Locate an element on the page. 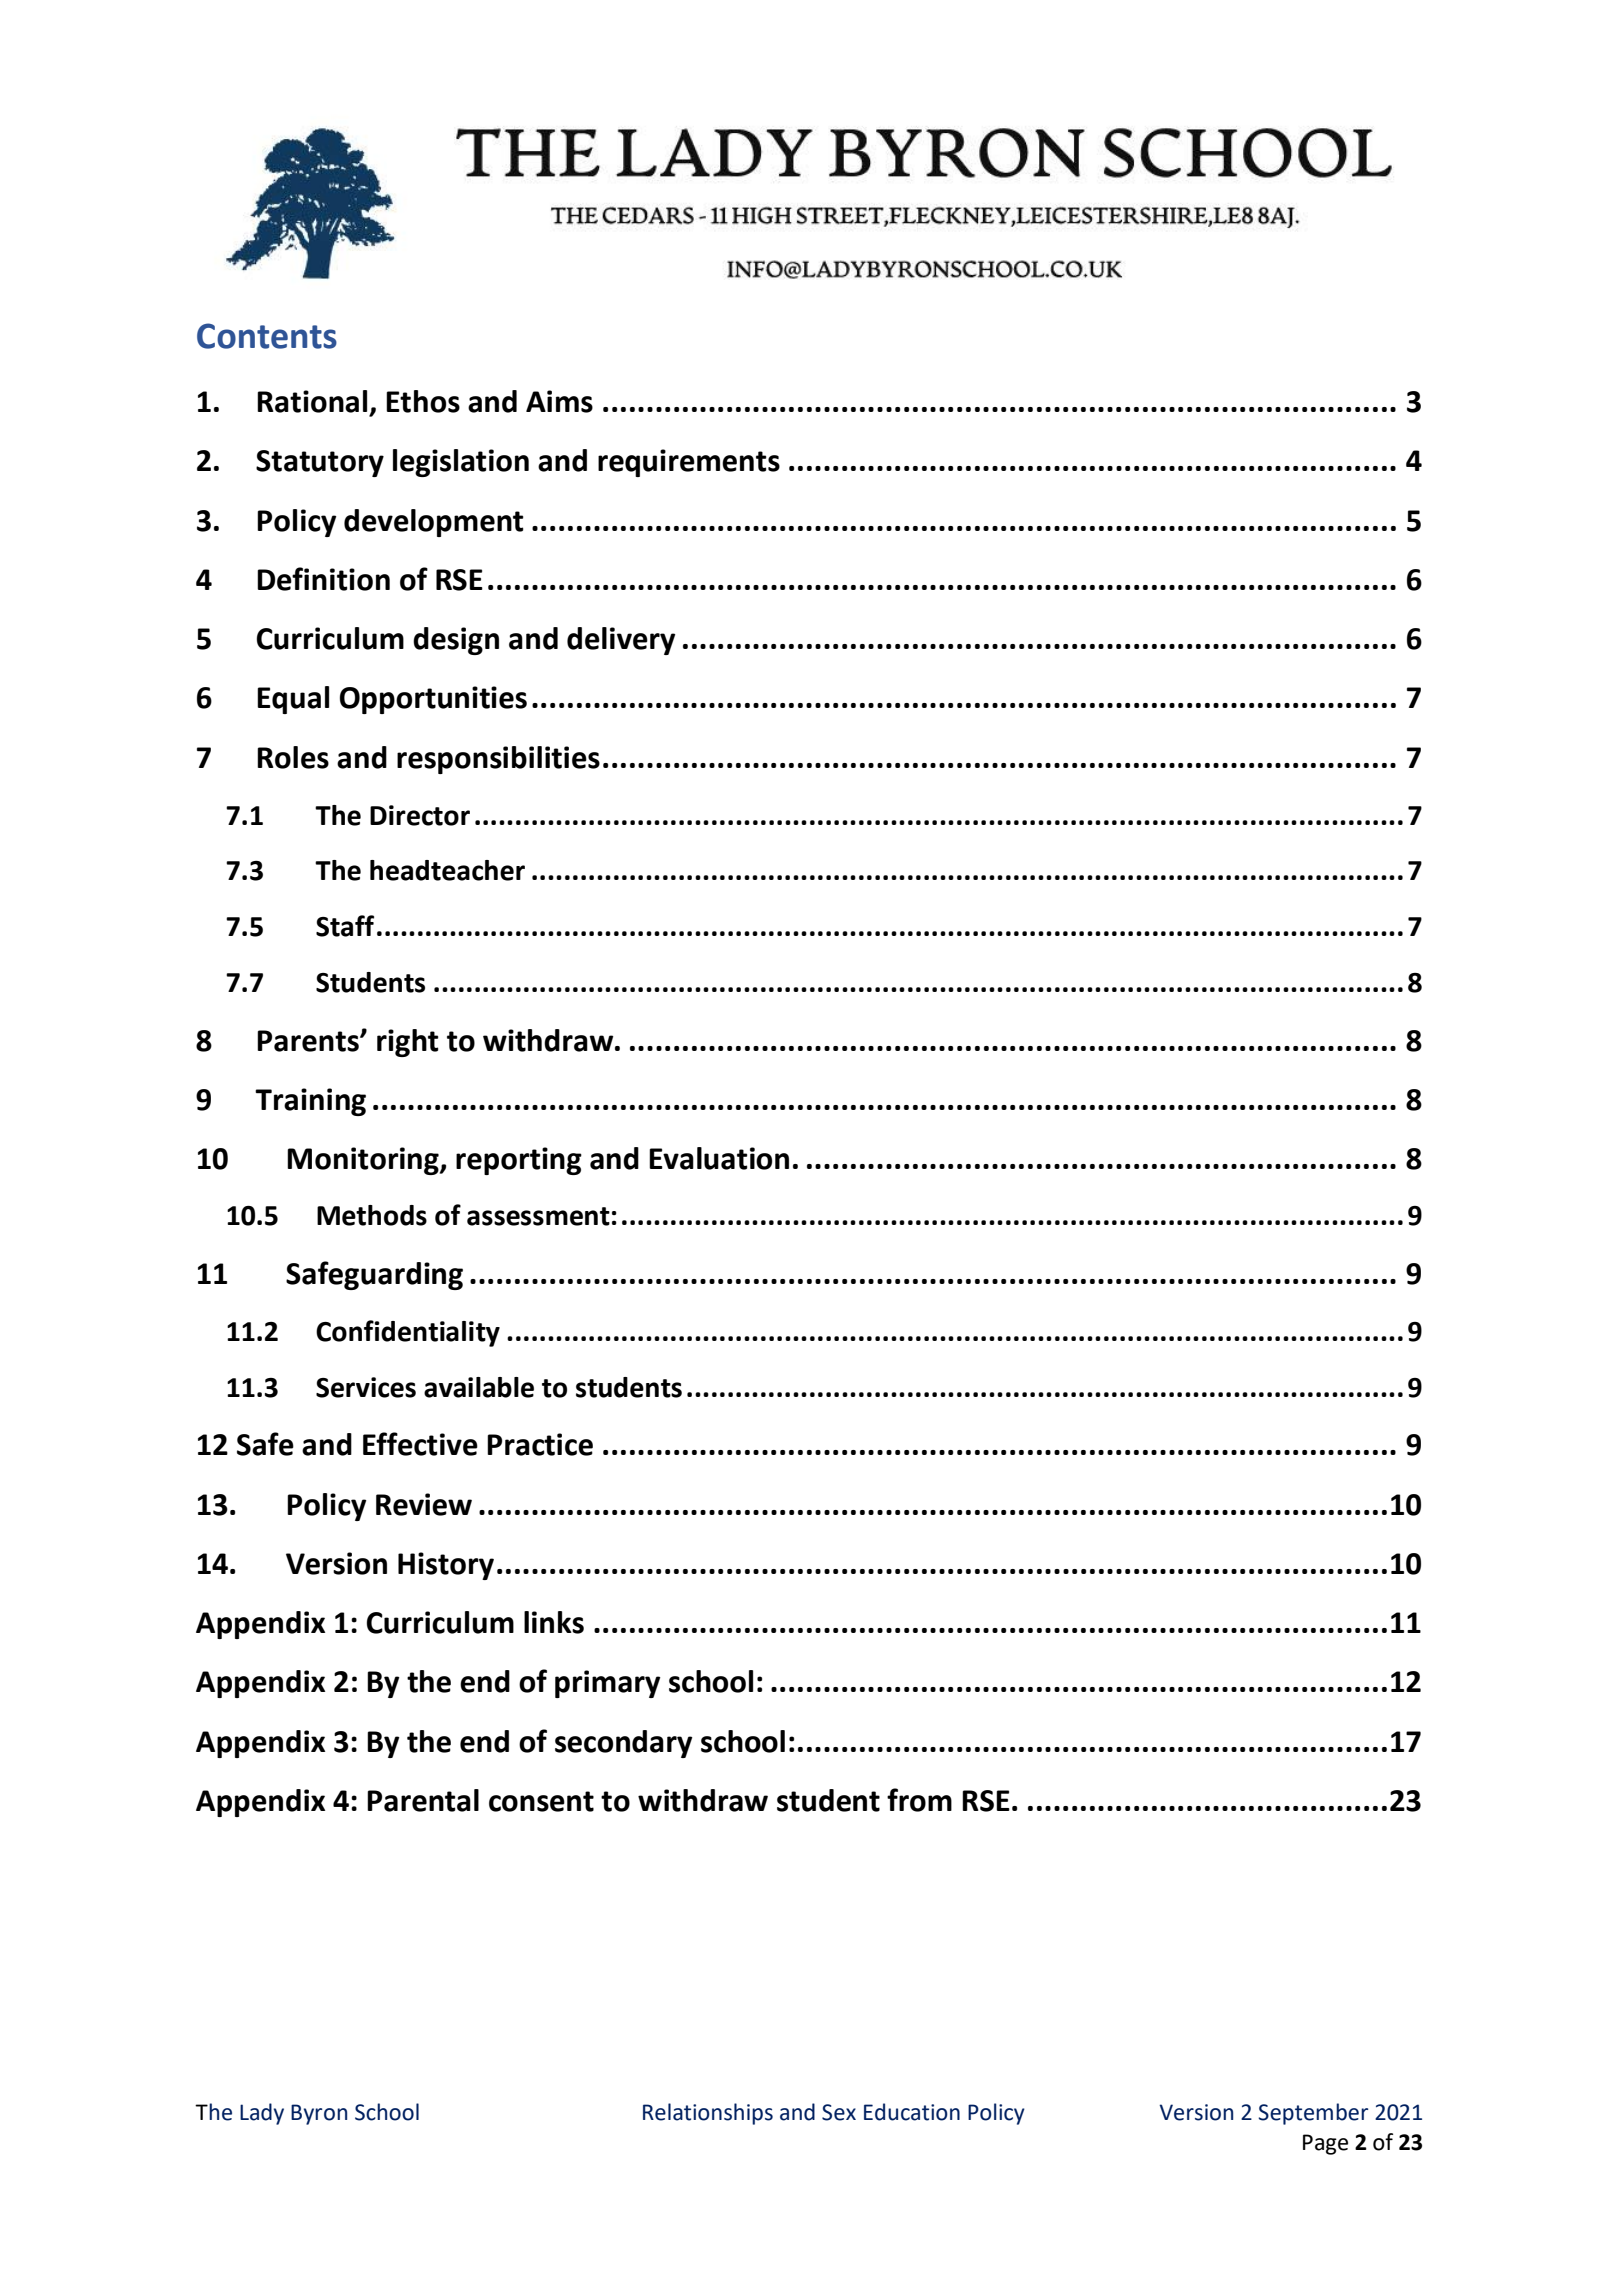 The width and height of the document is (1619, 2291). right is located at coordinates (408, 1043).
